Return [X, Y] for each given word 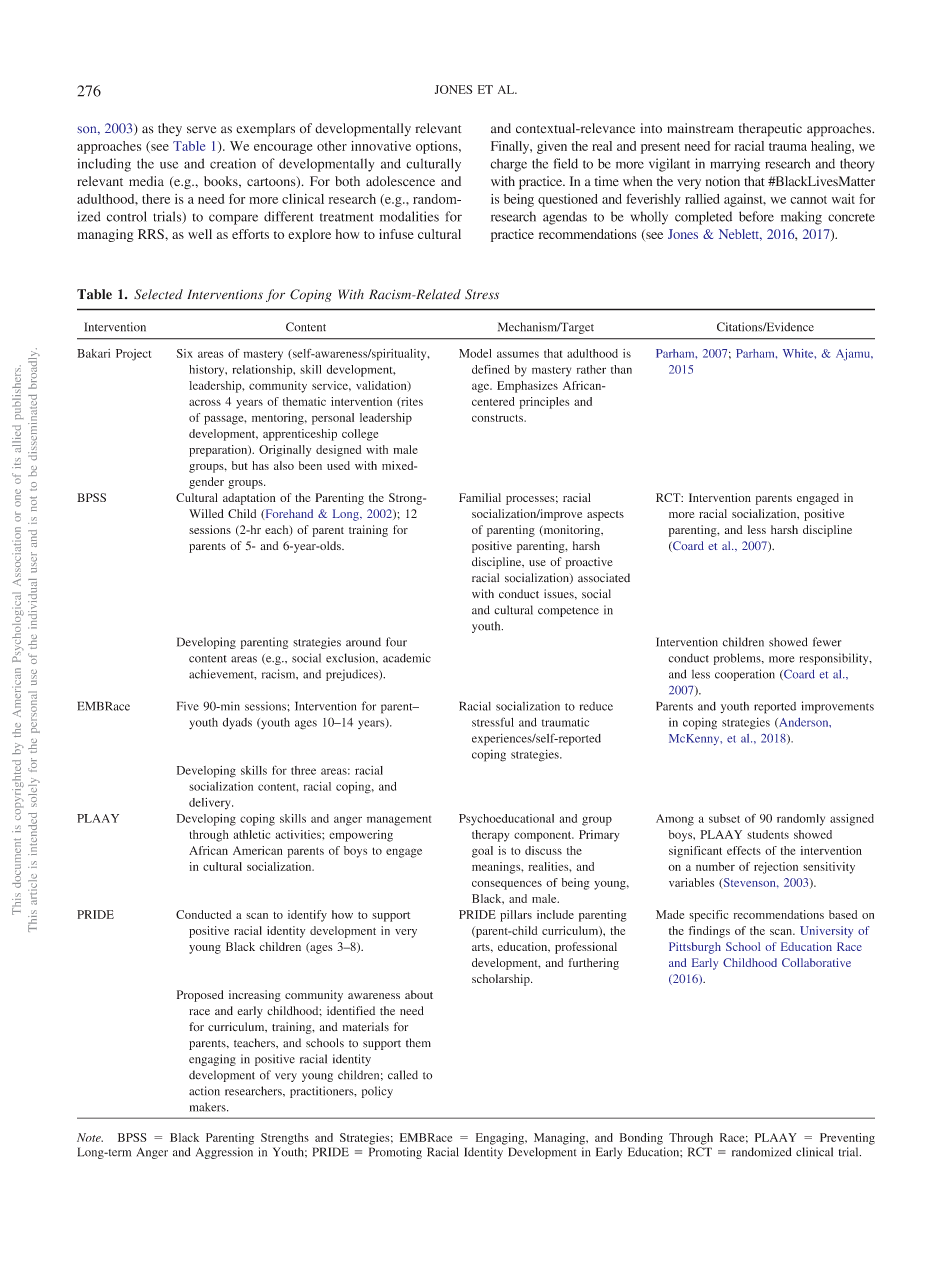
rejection [776, 868]
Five [188, 706]
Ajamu [854, 355]
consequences [507, 885]
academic [407, 658]
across [205, 402]
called [403, 1075]
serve [201, 130]
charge [508, 165]
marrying [735, 165]
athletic [251, 834]
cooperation [745, 675]
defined [490, 369]
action [204, 1091]
